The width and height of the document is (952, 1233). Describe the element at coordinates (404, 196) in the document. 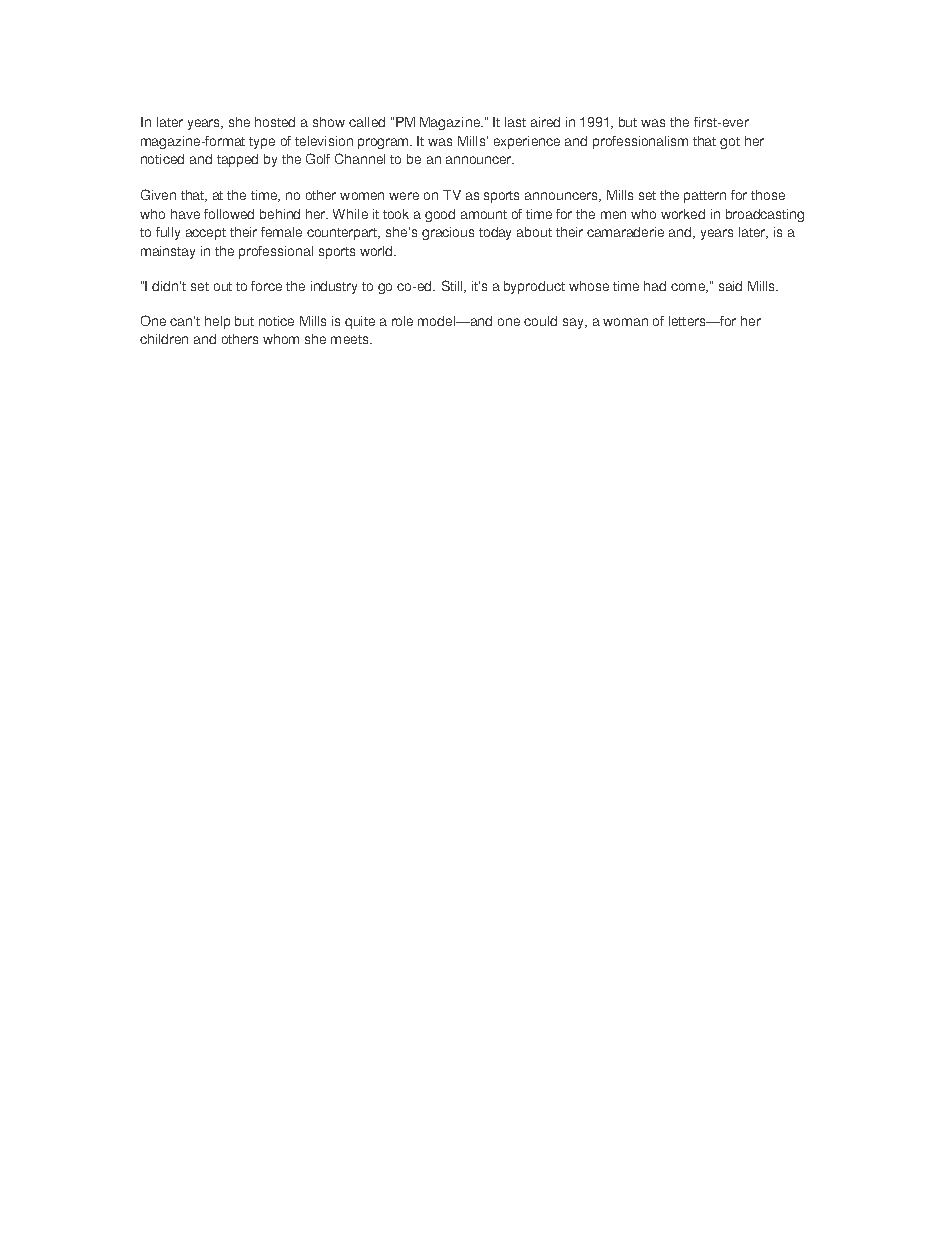

I see `were` at that location.
